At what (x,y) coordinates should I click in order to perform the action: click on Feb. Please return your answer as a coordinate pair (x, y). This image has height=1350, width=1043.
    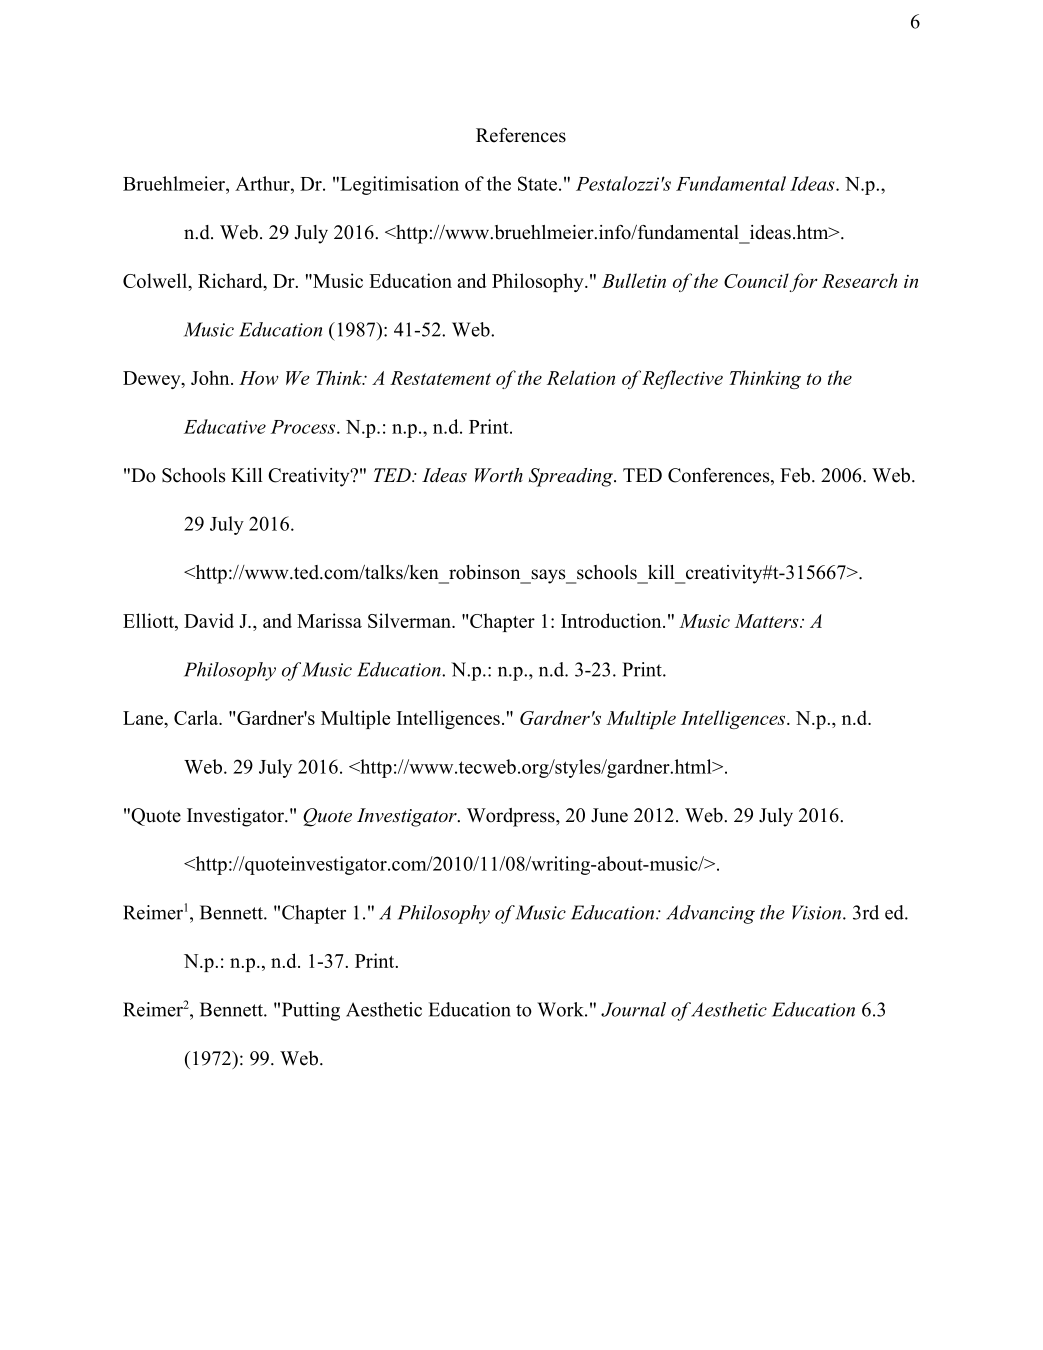
    Looking at the image, I should click on (795, 475).
